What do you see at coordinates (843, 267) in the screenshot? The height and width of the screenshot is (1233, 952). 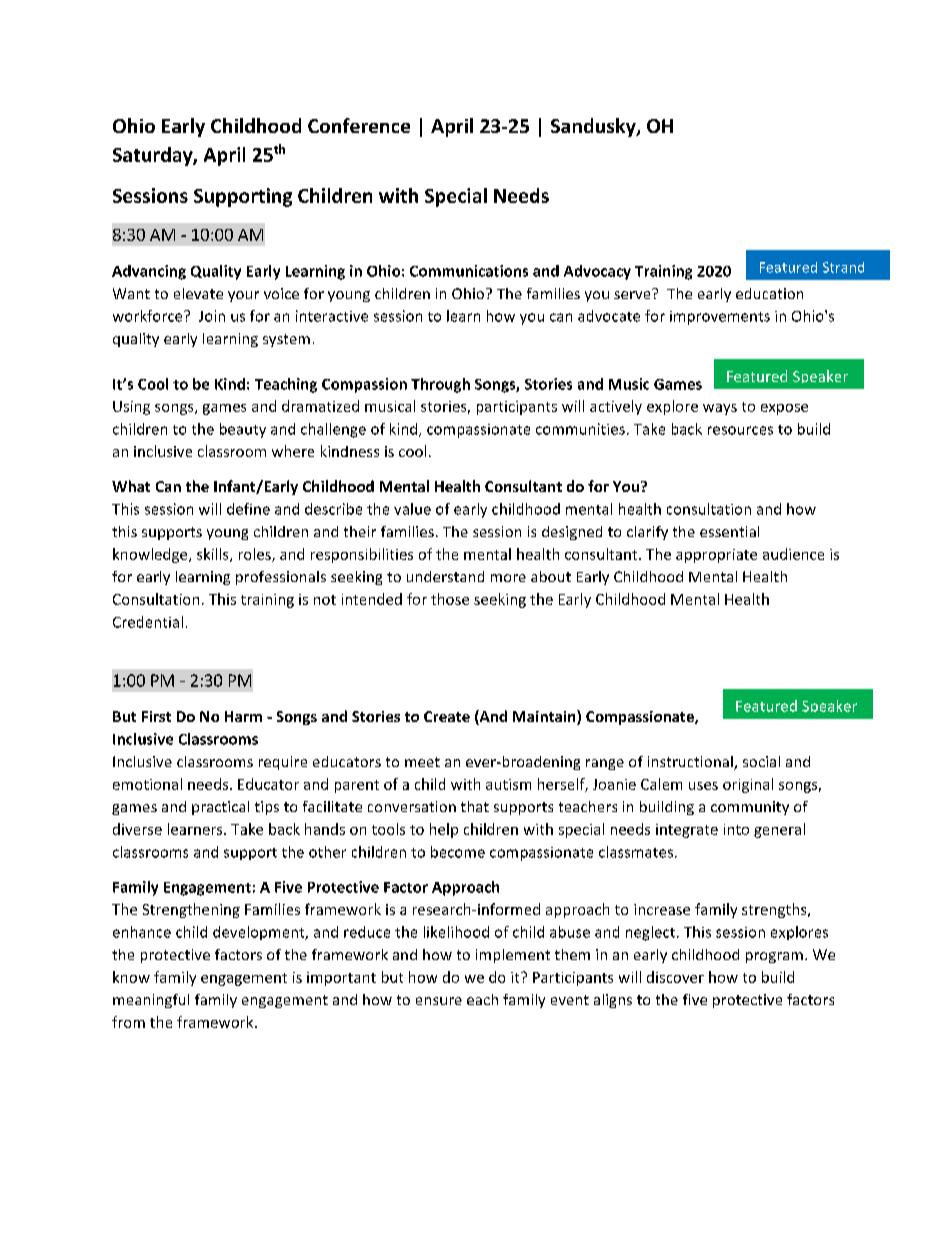 I see `Strand` at bounding box center [843, 267].
